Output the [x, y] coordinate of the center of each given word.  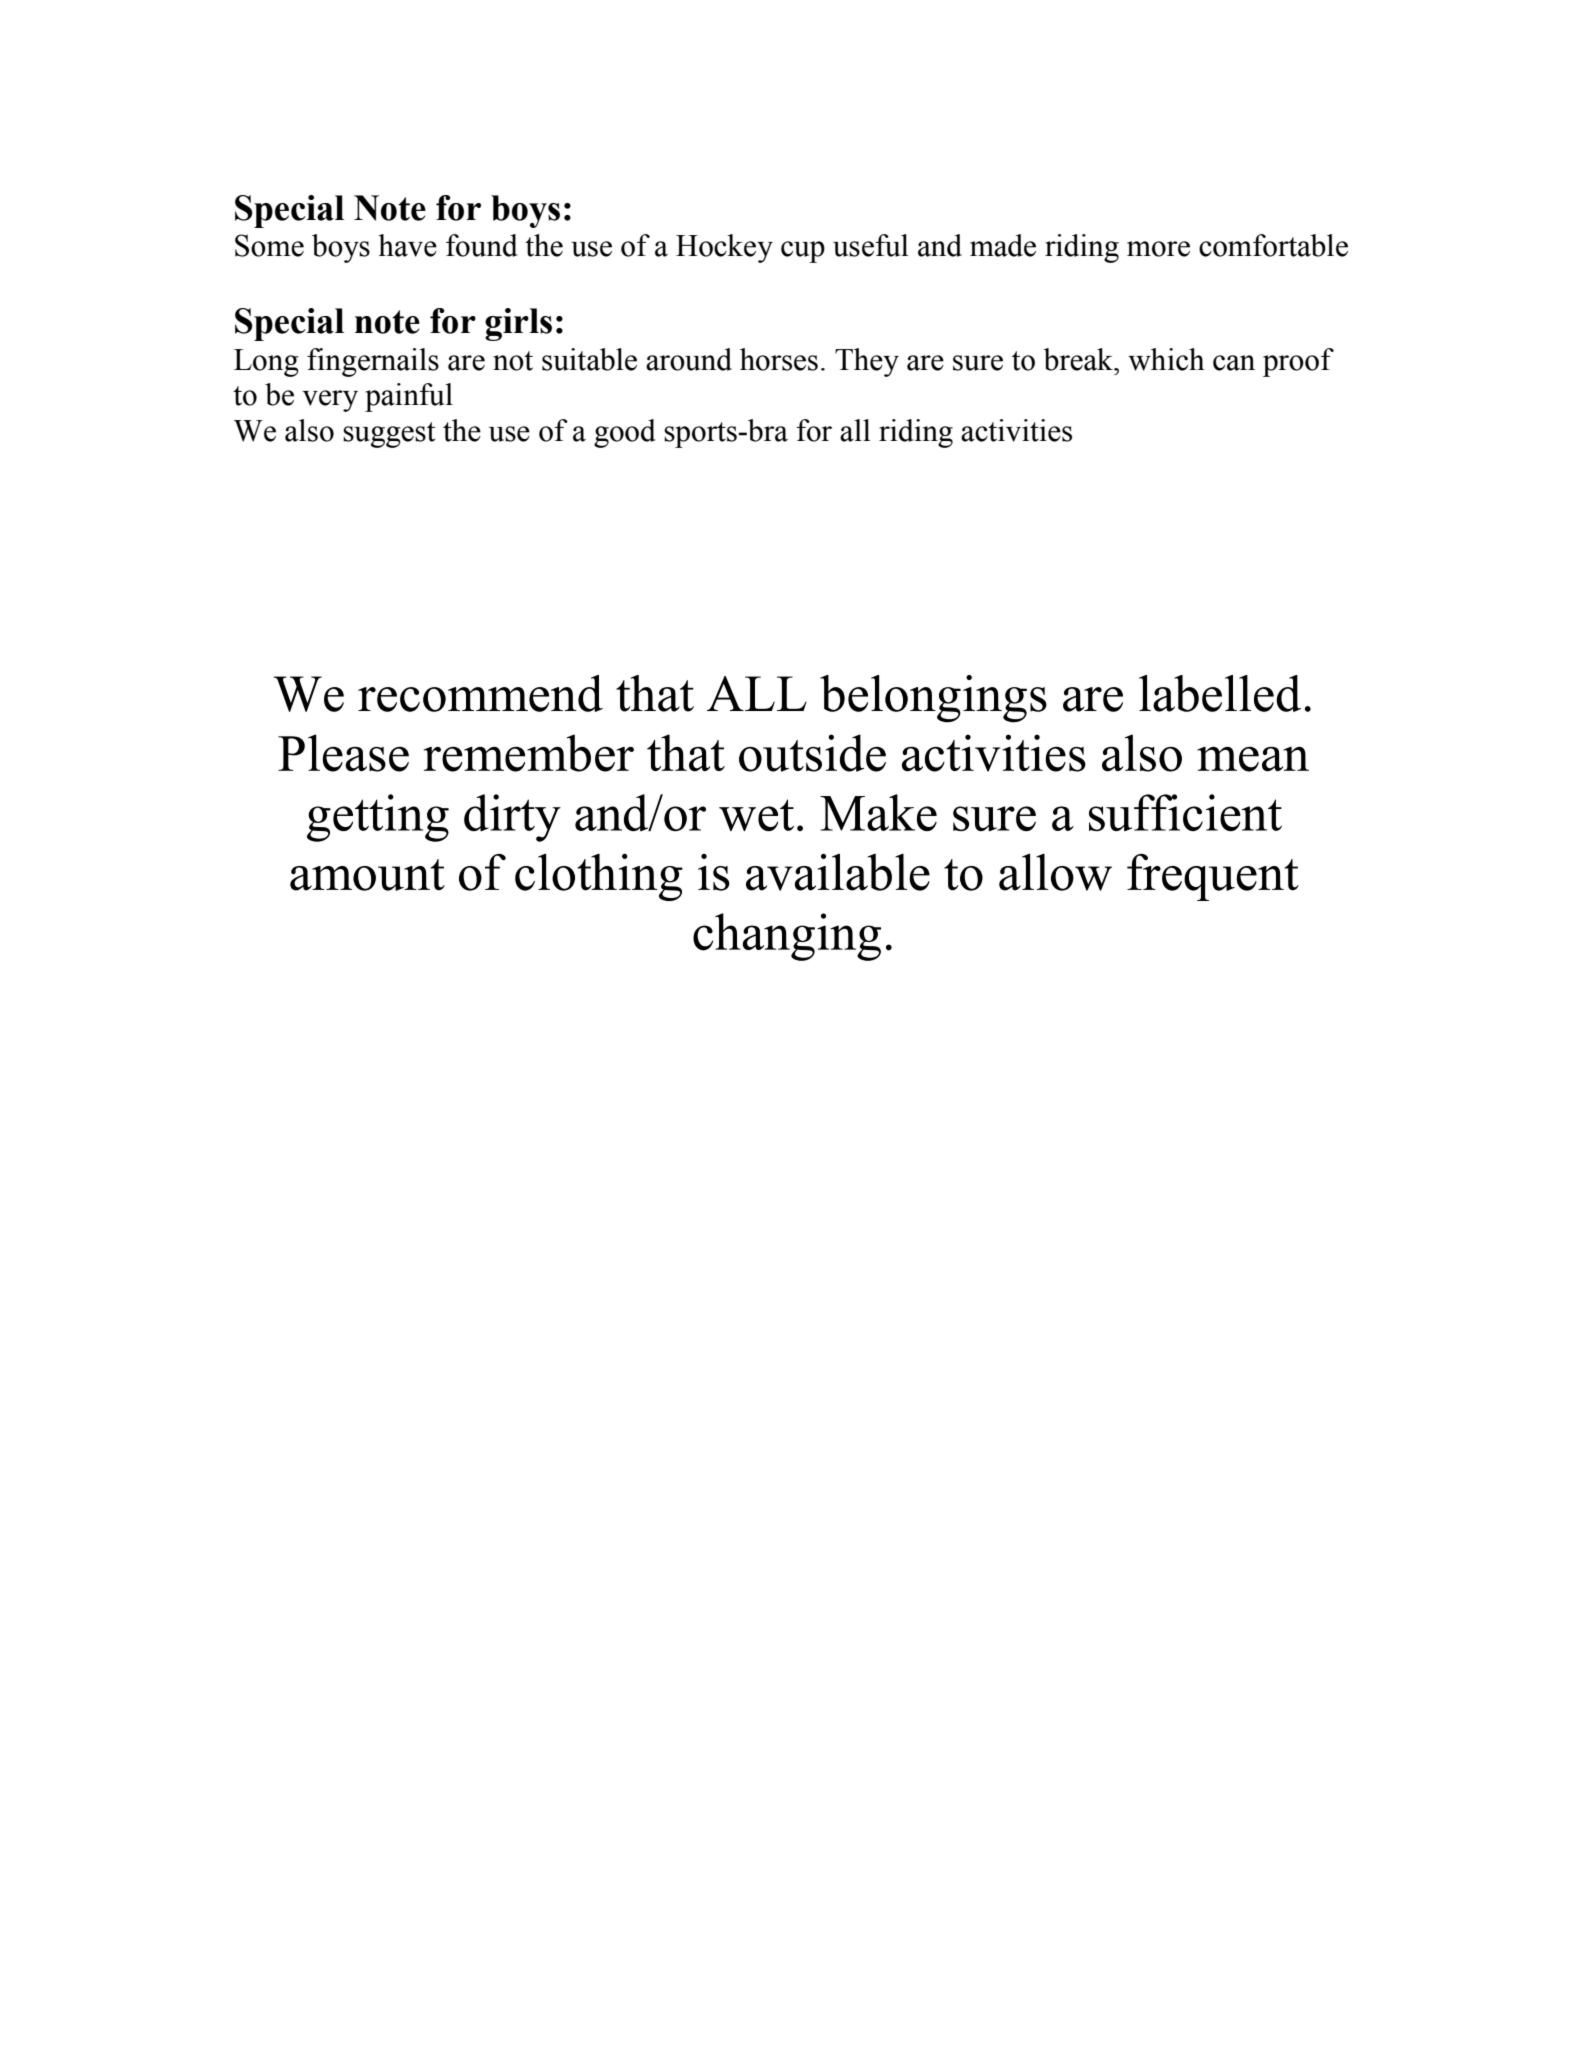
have [407, 245]
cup [803, 252]
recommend [480, 693]
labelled [1220, 693]
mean [1253, 759]
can [1234, 363]
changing [787, 937]
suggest [389, 435]
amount [367, 875]
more [1158, 249]
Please [343, 753]
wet [756, 815]
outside [812, 753]
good [625, 433]
